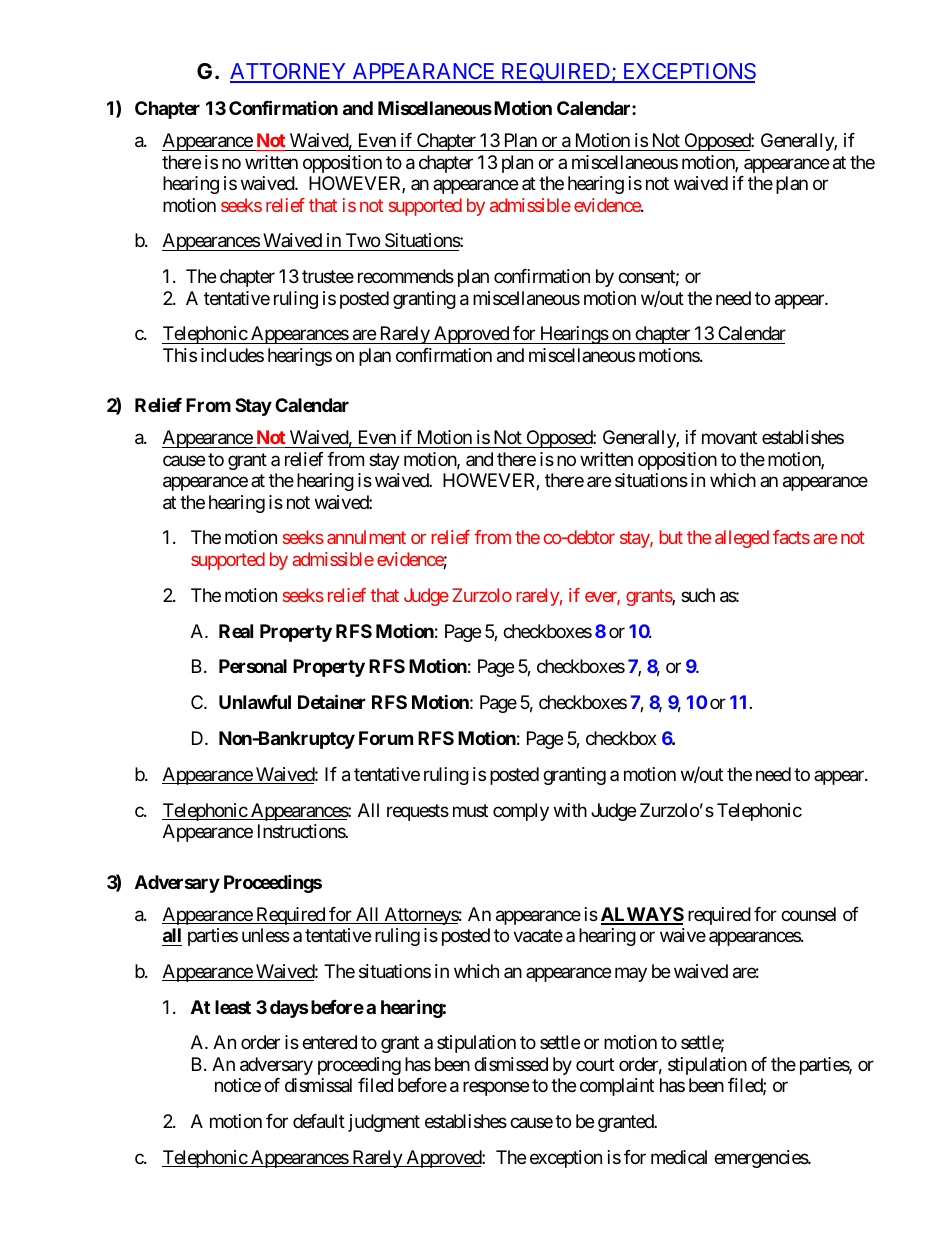  Describe the element at coordinates (362, 242) in the image. I see `Two` at that location.
